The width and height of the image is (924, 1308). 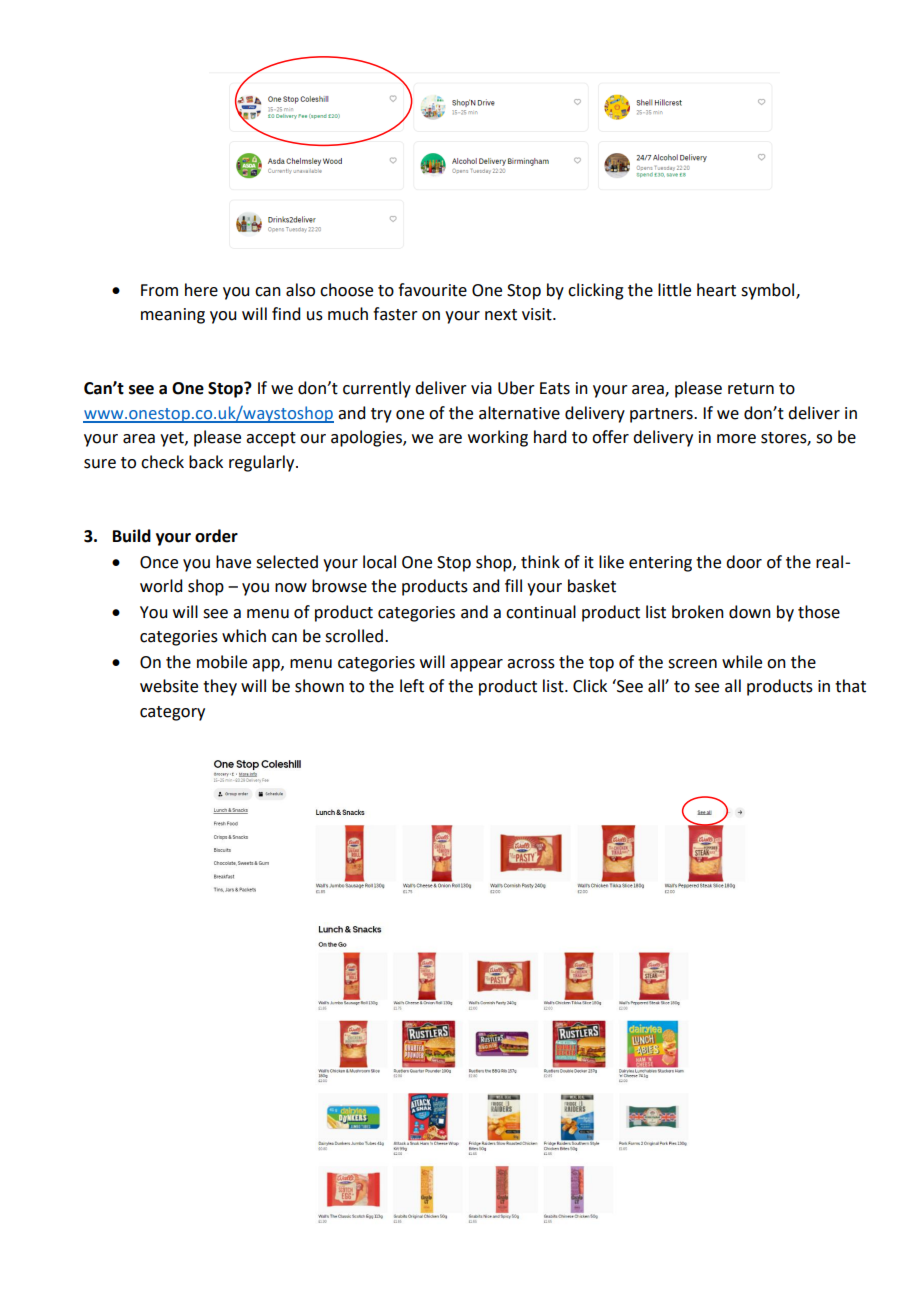 I want to click on here, so click(x=201, y=290).
